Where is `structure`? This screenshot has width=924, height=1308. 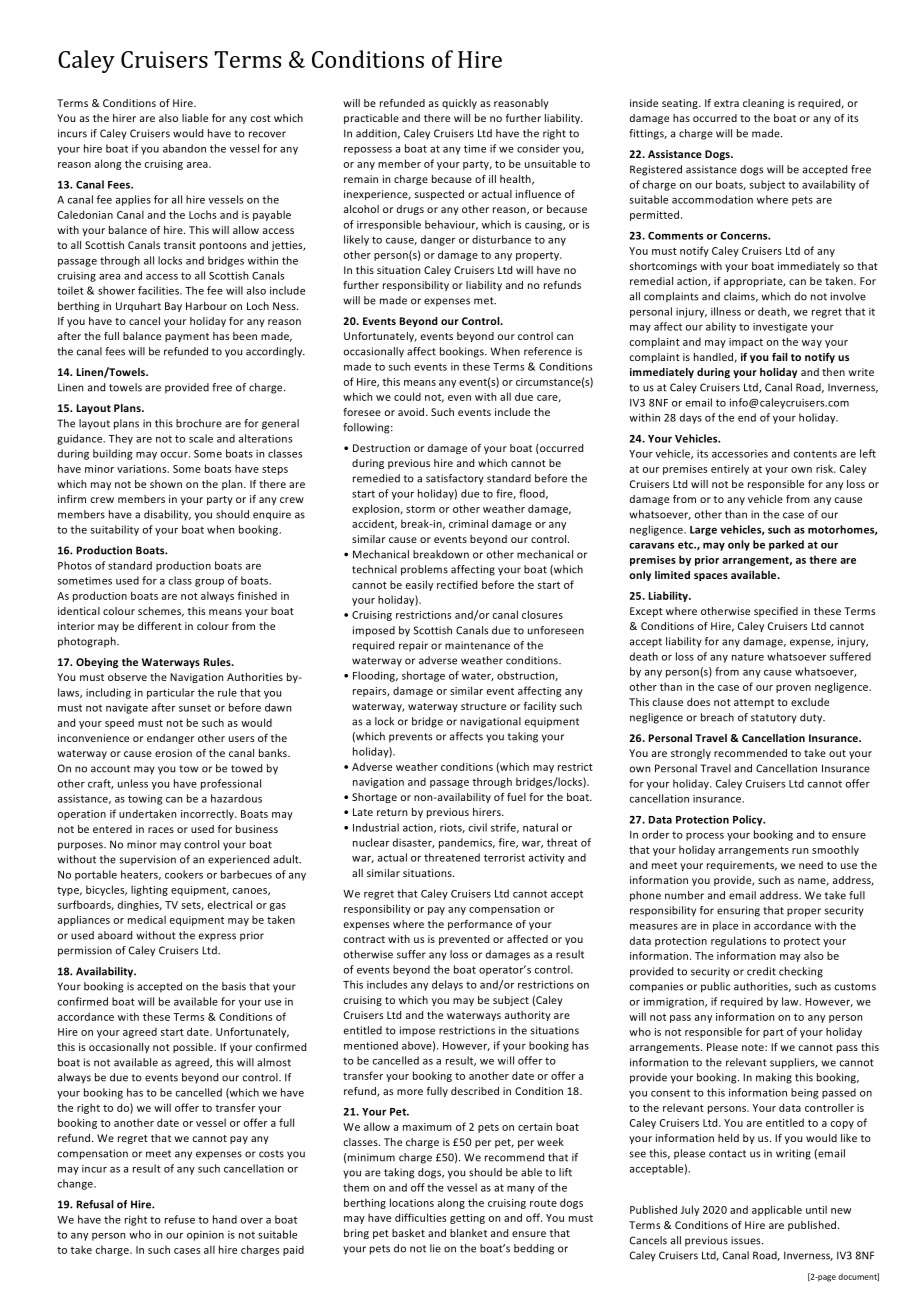
structure is located at coordinates (483, 706).
